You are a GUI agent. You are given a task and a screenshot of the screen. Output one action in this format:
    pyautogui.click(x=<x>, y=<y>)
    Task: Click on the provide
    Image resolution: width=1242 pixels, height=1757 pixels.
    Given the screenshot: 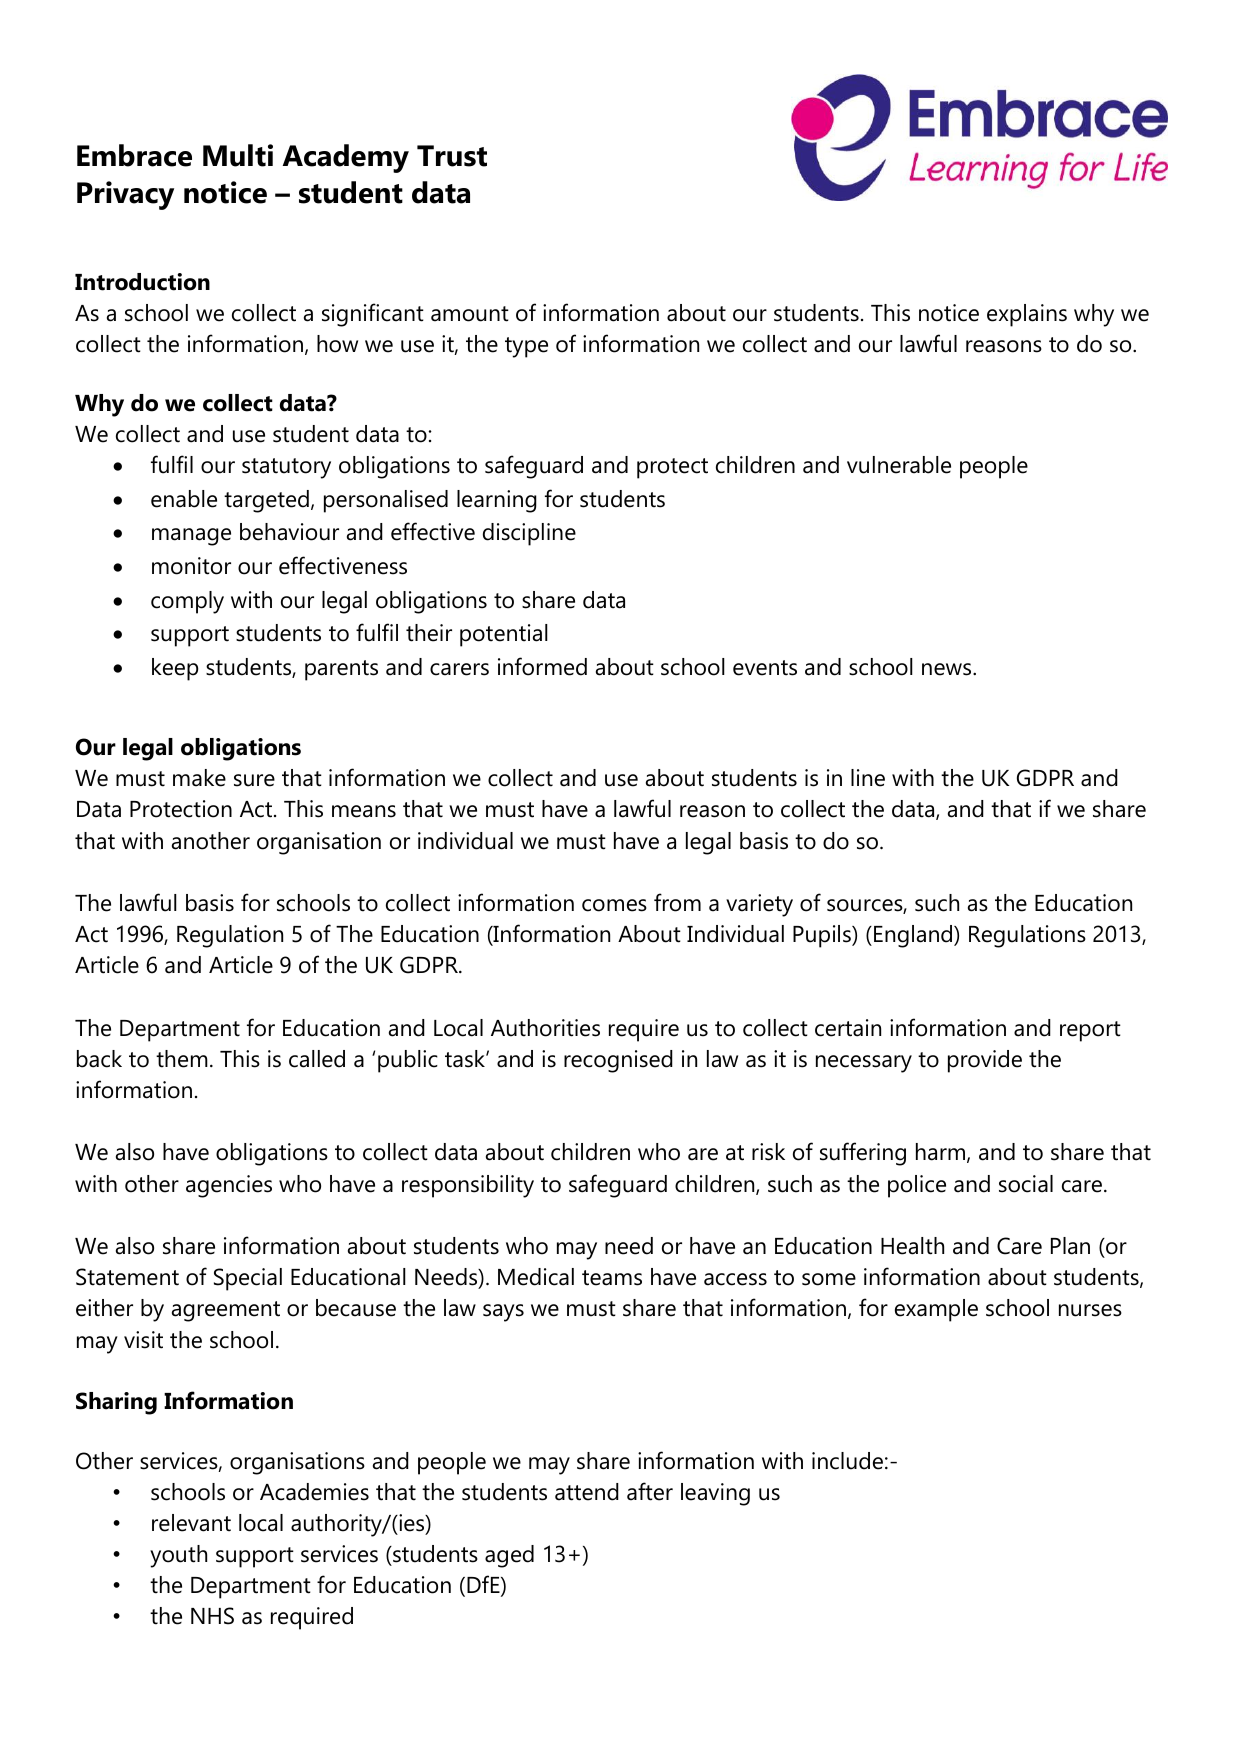 What is the action you would take?
    pyautogui.click(x=985, y=1061)
